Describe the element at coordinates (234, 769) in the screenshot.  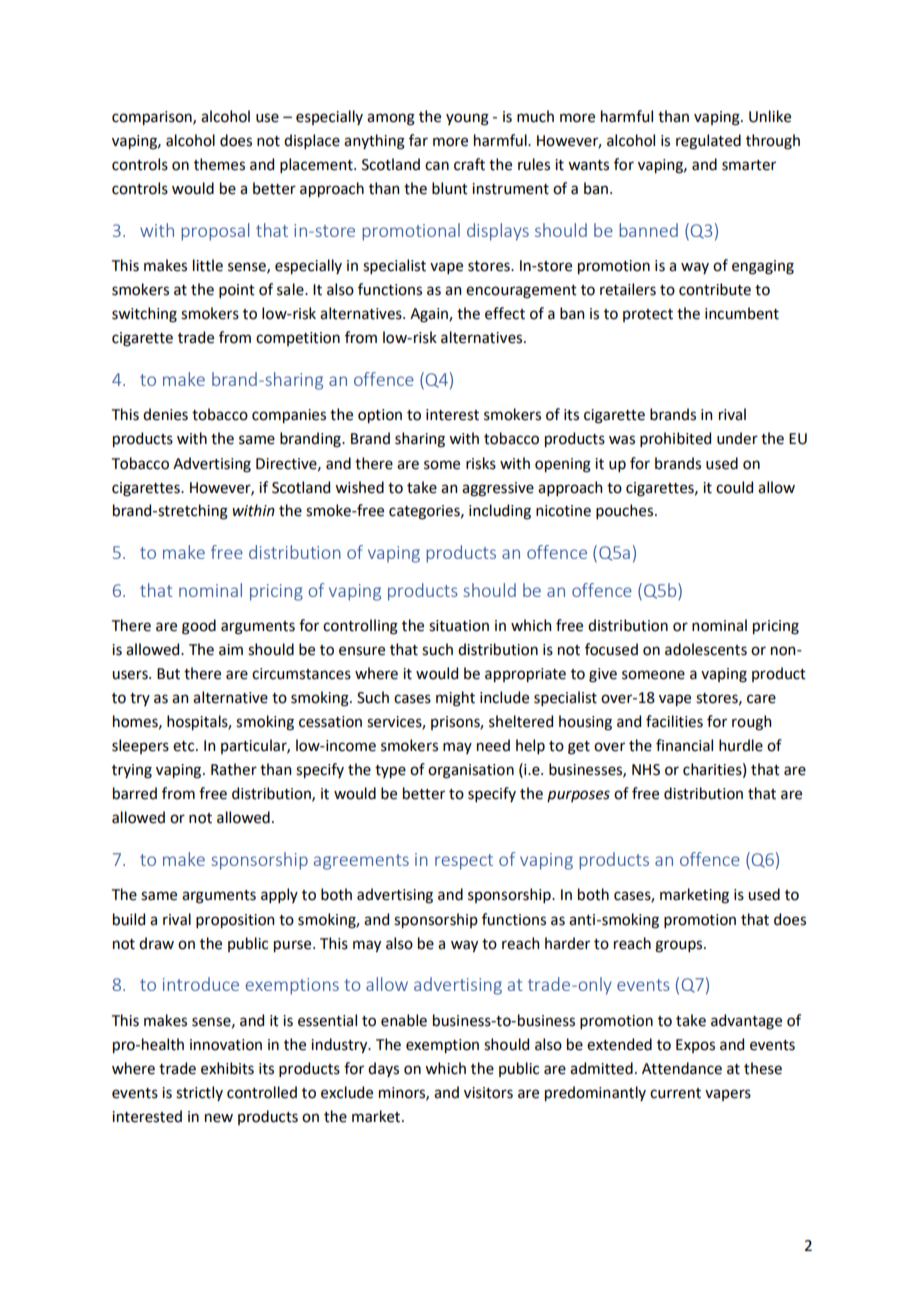
I see `Rather` at that location.
